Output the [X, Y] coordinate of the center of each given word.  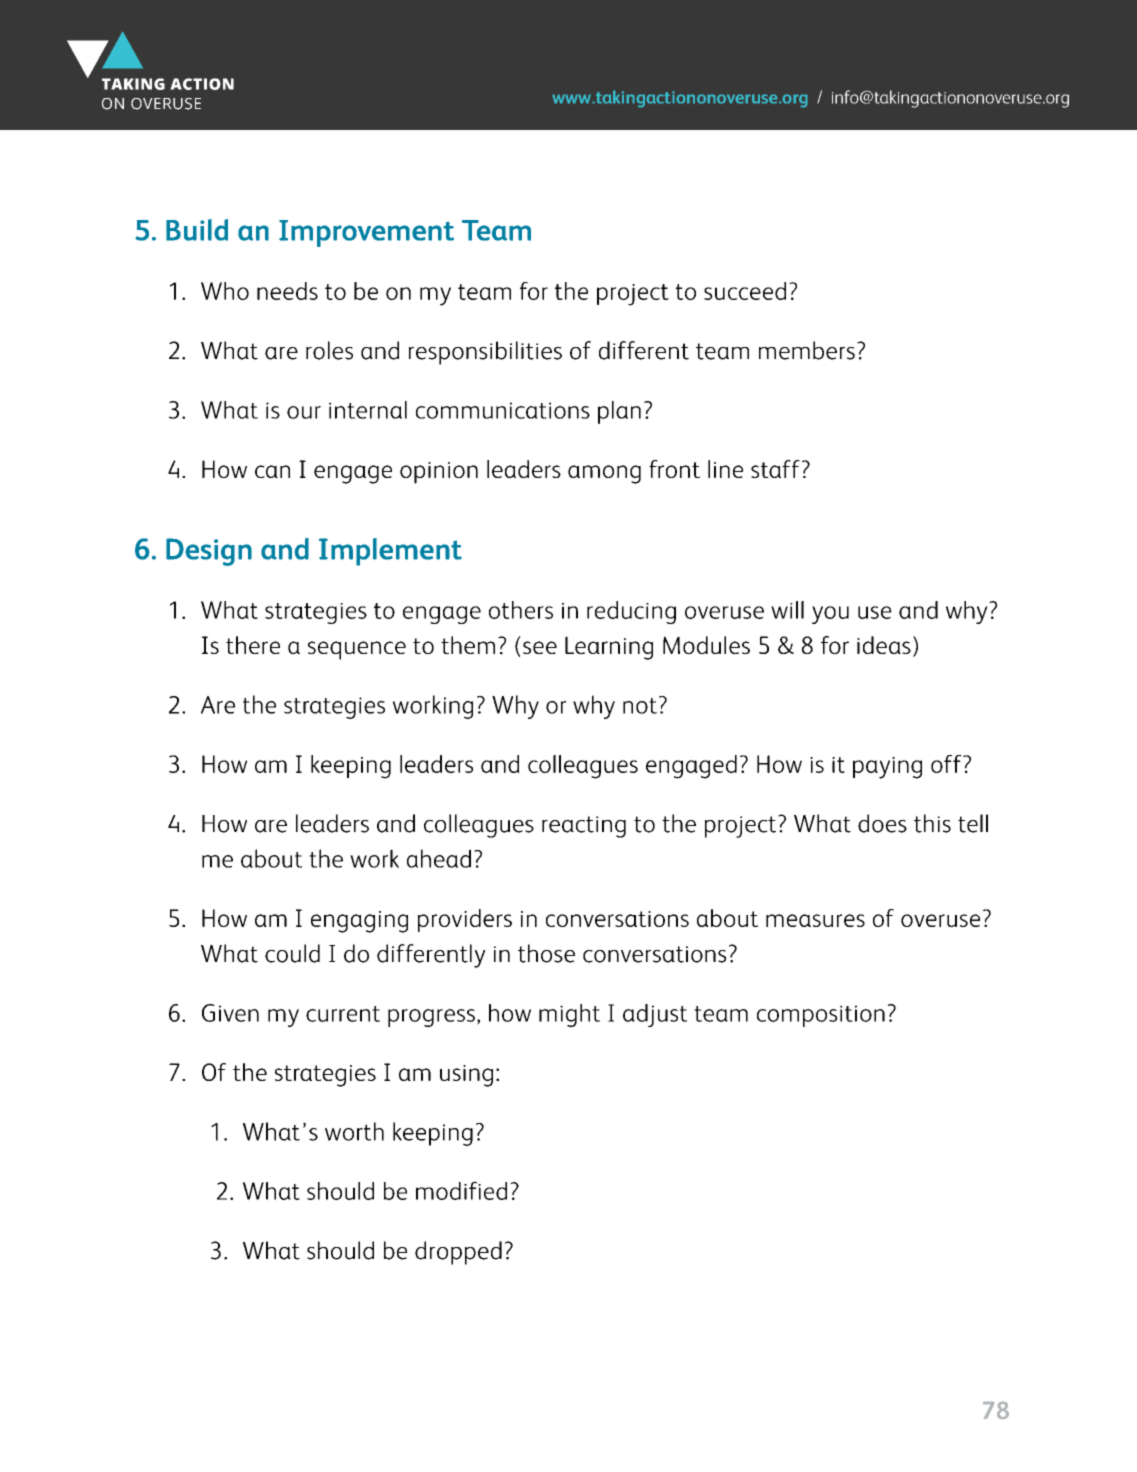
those [546, 953]
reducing [631, 612]
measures [815, 920]
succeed [745, 291]
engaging [359, 922]
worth [354, 1131]
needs [287, 291]
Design [209, 552]
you [830, 615]
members [807, 350]
